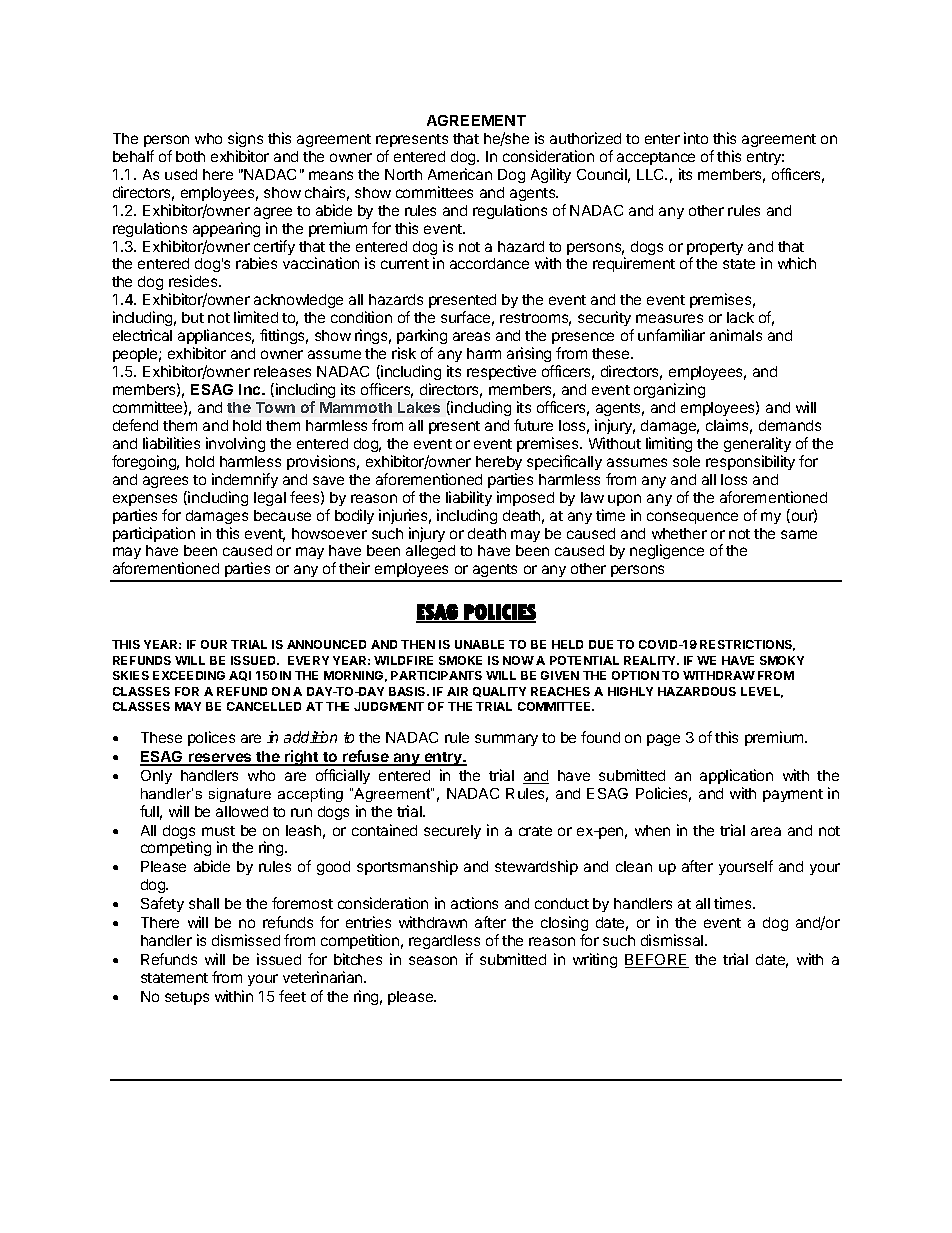 This screenshot has width=952, height=1233. Describe the element at coordinates (460, 174) in the screenshot. I see `American` at that location.
